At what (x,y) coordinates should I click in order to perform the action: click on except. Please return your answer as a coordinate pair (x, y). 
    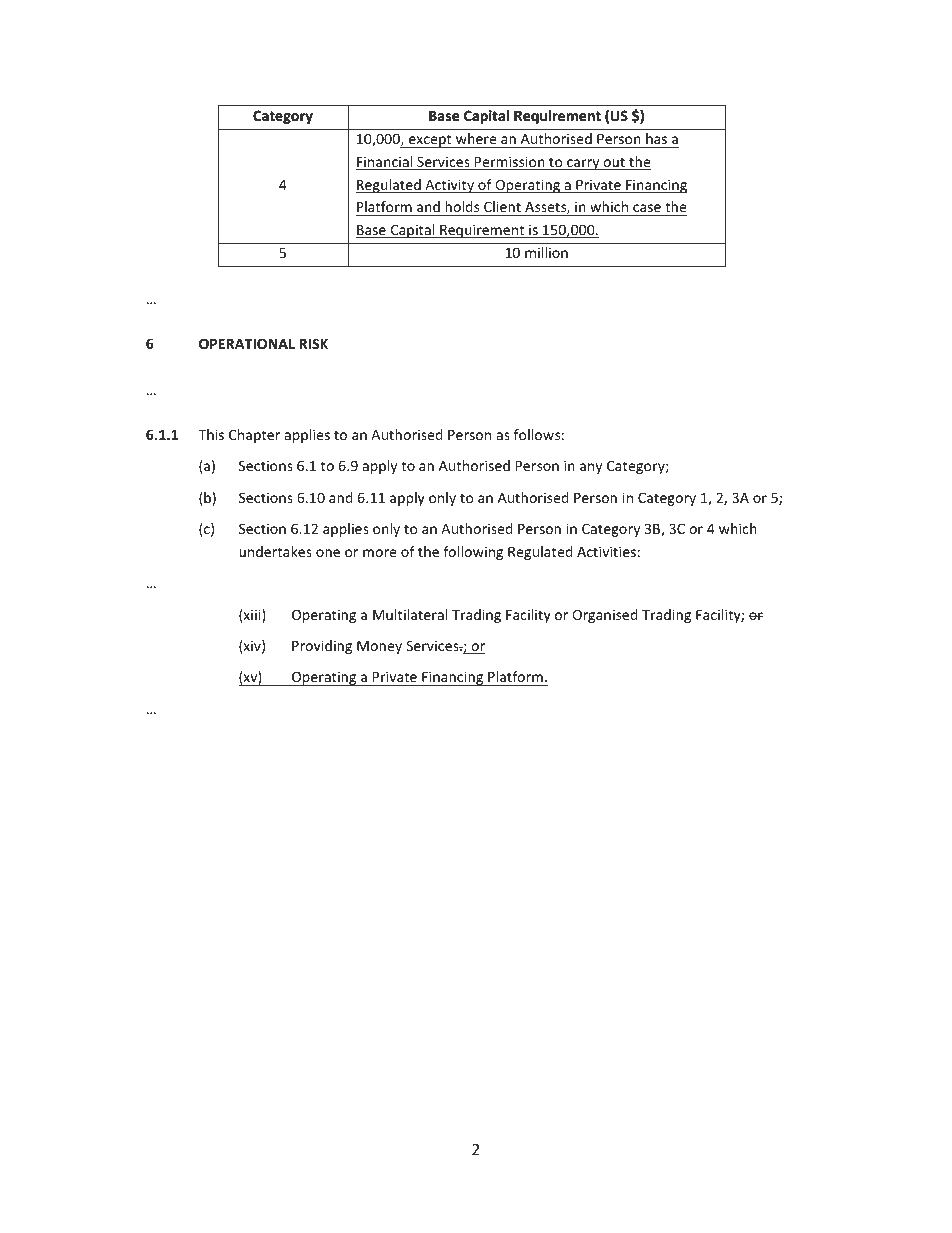
    Looking at the image, I should click on (430, 141).
